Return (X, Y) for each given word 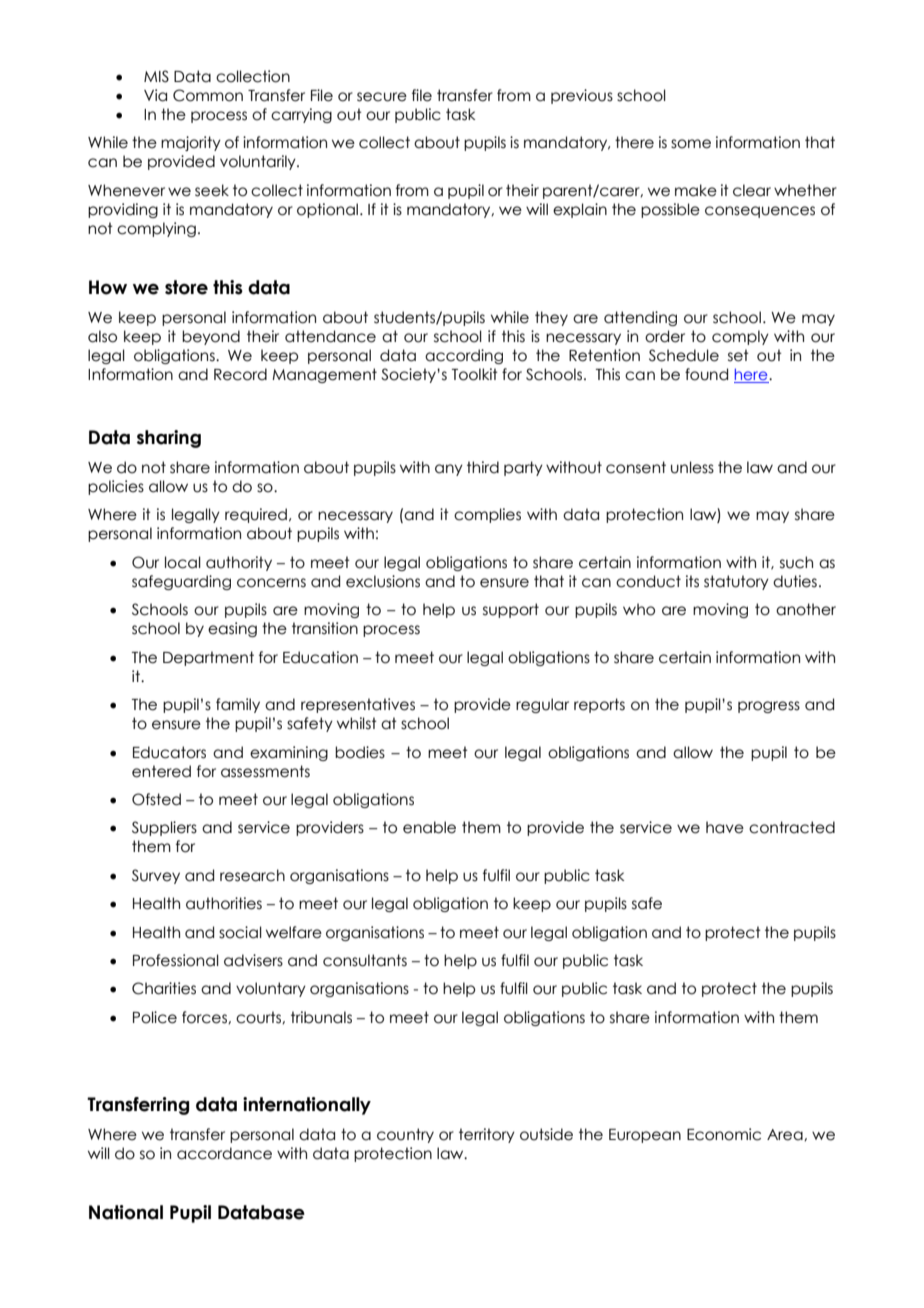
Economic (724, 1134)
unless (692, 467)
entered (161, 771)
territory (487, 1135)
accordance (224, 1153)
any (449, 470)
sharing (169, 439)
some (691, 144)
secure (382, 97)
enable (429, 827)
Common (208, 95)
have (725, 827)
